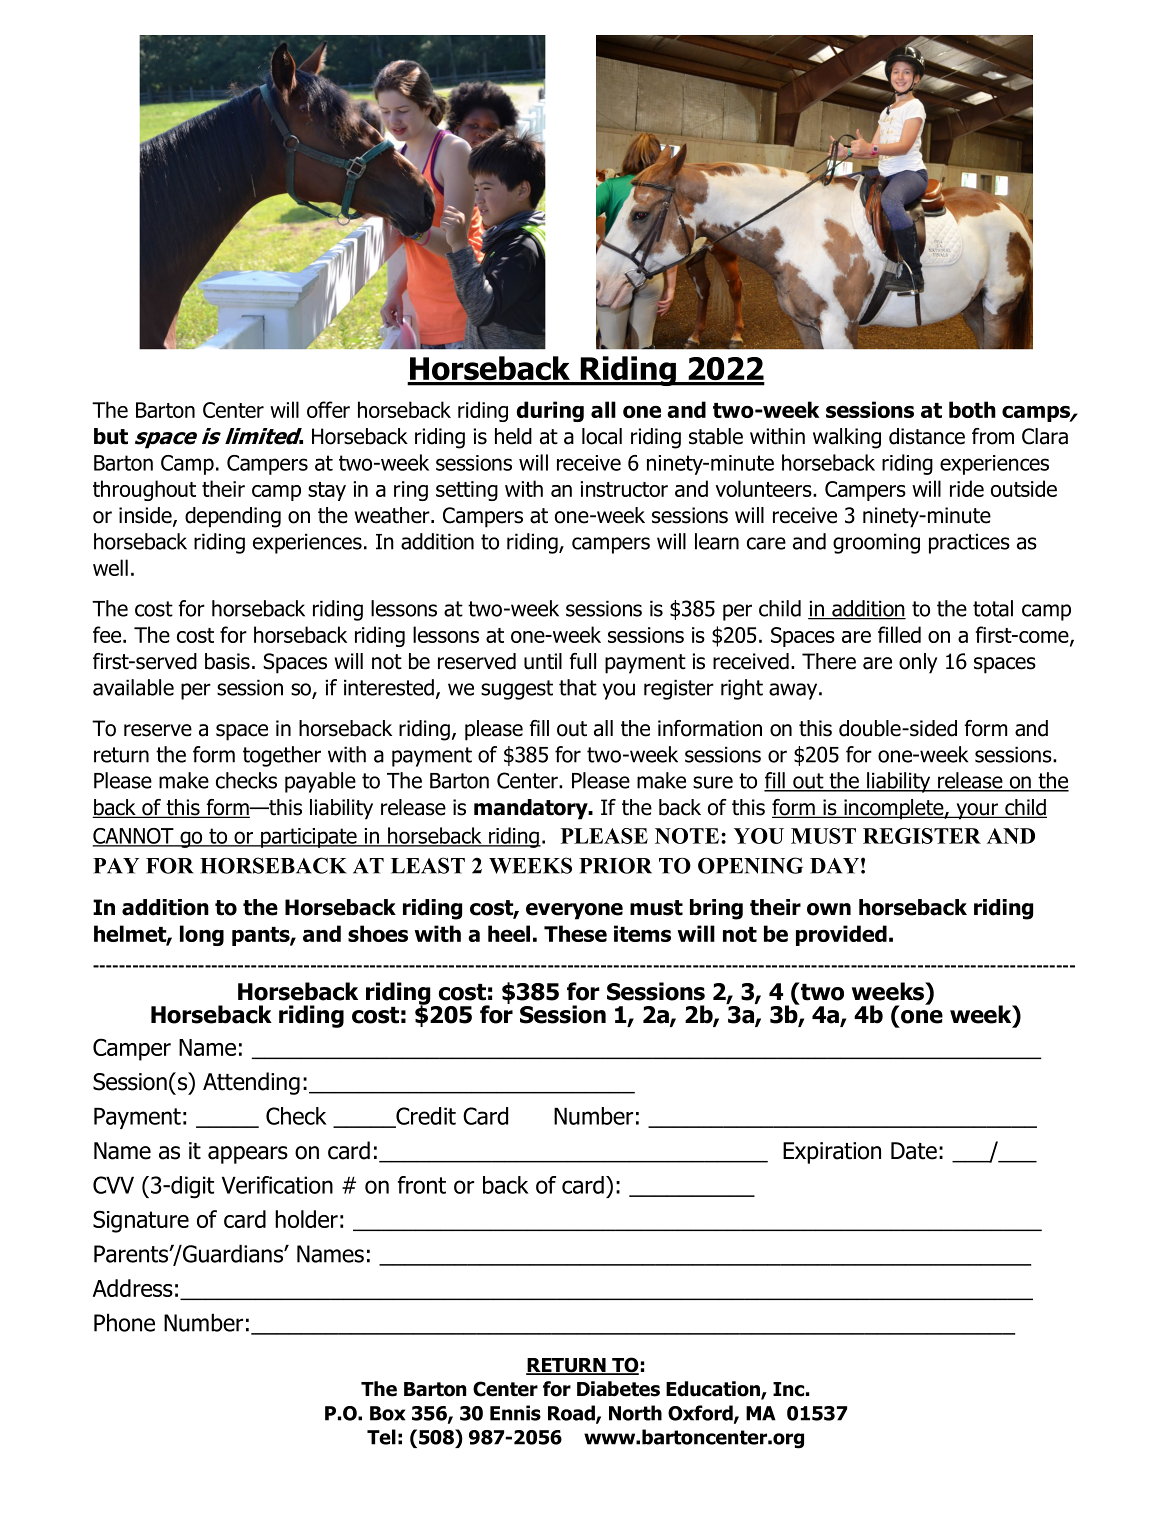 The width and height of the screenshot is (1171, 1515). What do you see at coordinates (111, 436) in the screenshot?
I see `but` at bounding box center [111, 436].
